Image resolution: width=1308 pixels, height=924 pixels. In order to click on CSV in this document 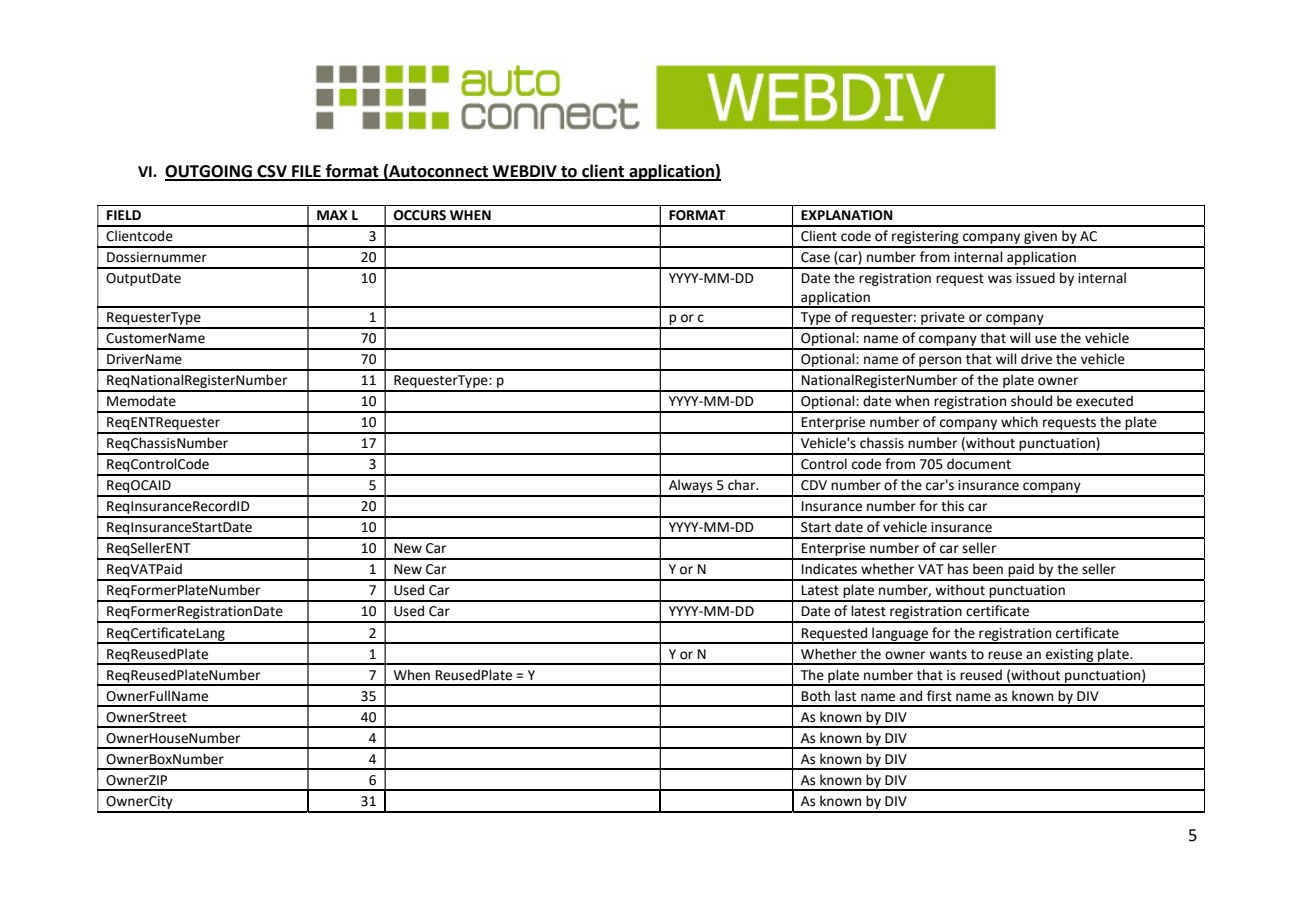, I will do `click(272, 172)`.
